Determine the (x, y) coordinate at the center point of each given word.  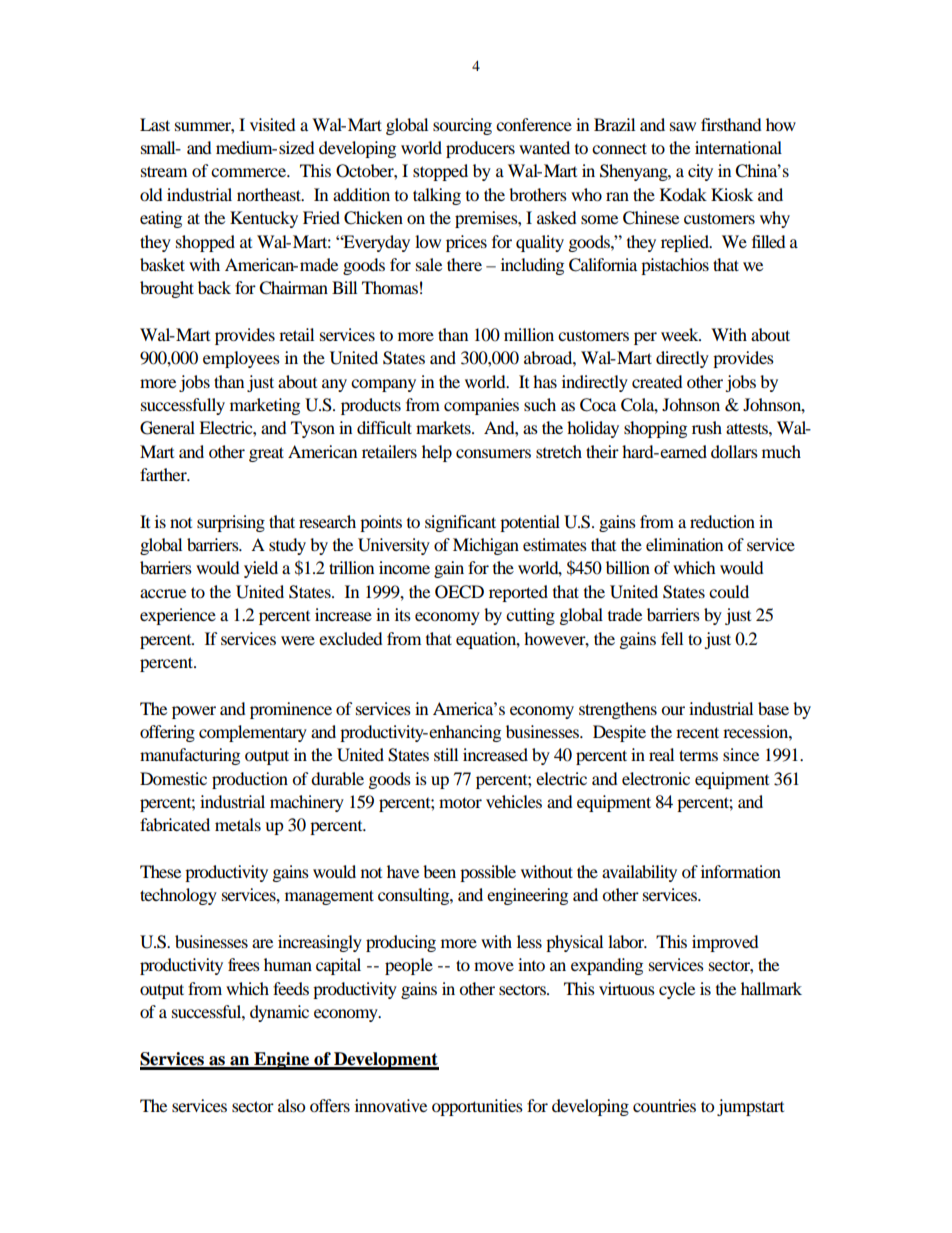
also (291, 1105)
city (700, 172)
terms (698, 755)
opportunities (477, 1107)
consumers (493, 453)
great (266, 454)
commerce (250, 172)
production (250, 780)
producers (480, 149)
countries (664, 1105)
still (446, 754)
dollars (734, 451)
